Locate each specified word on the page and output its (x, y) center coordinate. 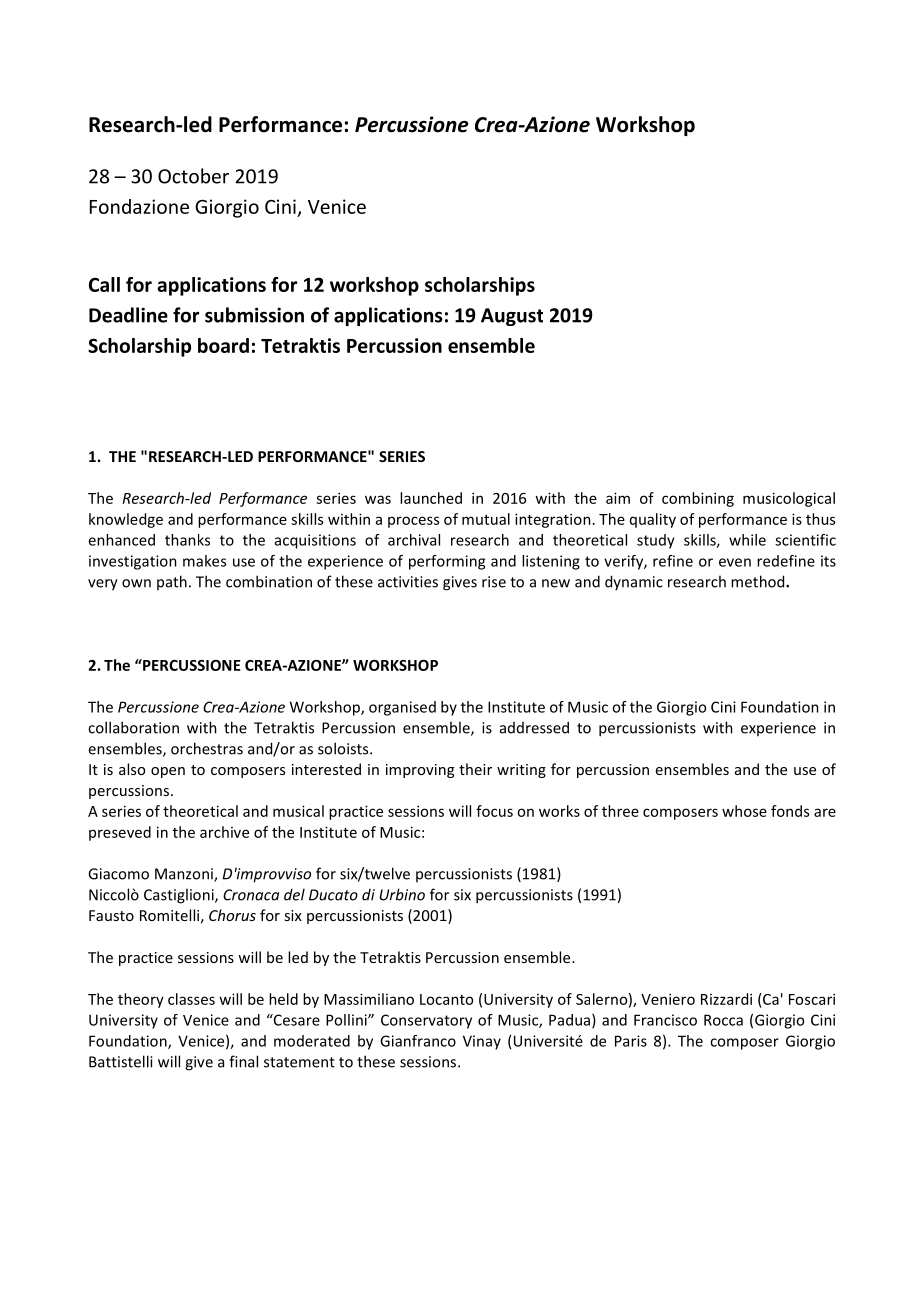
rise (494, 582)
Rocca (723, 1020)
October (193, 176)
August (512, 317)
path (172, 582)
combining (698, 499)
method (759, 581)
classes (191, 999)
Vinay (482, 1042)
